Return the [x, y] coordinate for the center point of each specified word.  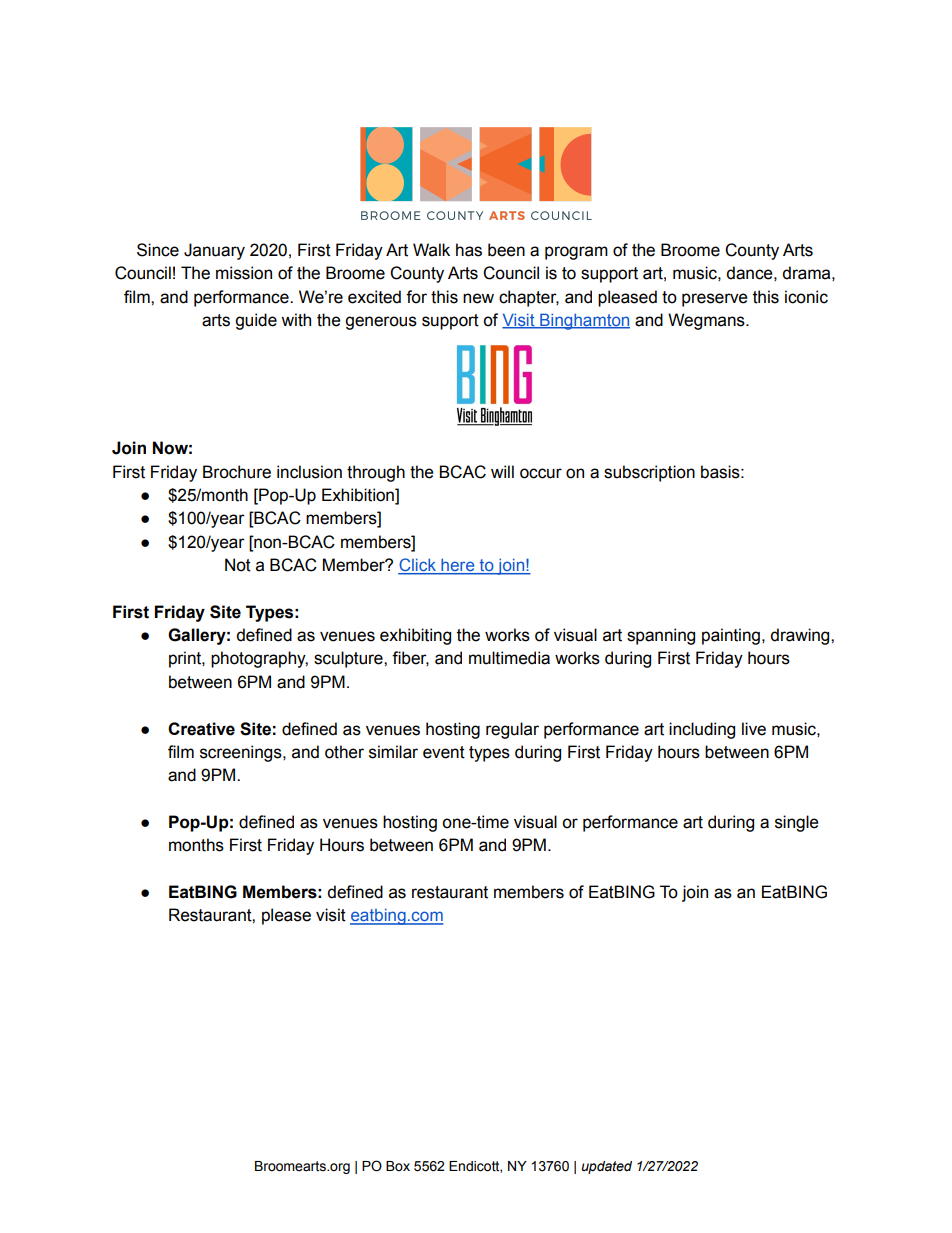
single [797, 823]
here [458, 566]
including [702, 730]
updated [606, 1167]
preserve [715, 300]
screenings [242, 753]
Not [238, 565]
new [478, 298]
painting [731, 636]
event [444, 752]
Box [398, 1166]
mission [244, 273]
